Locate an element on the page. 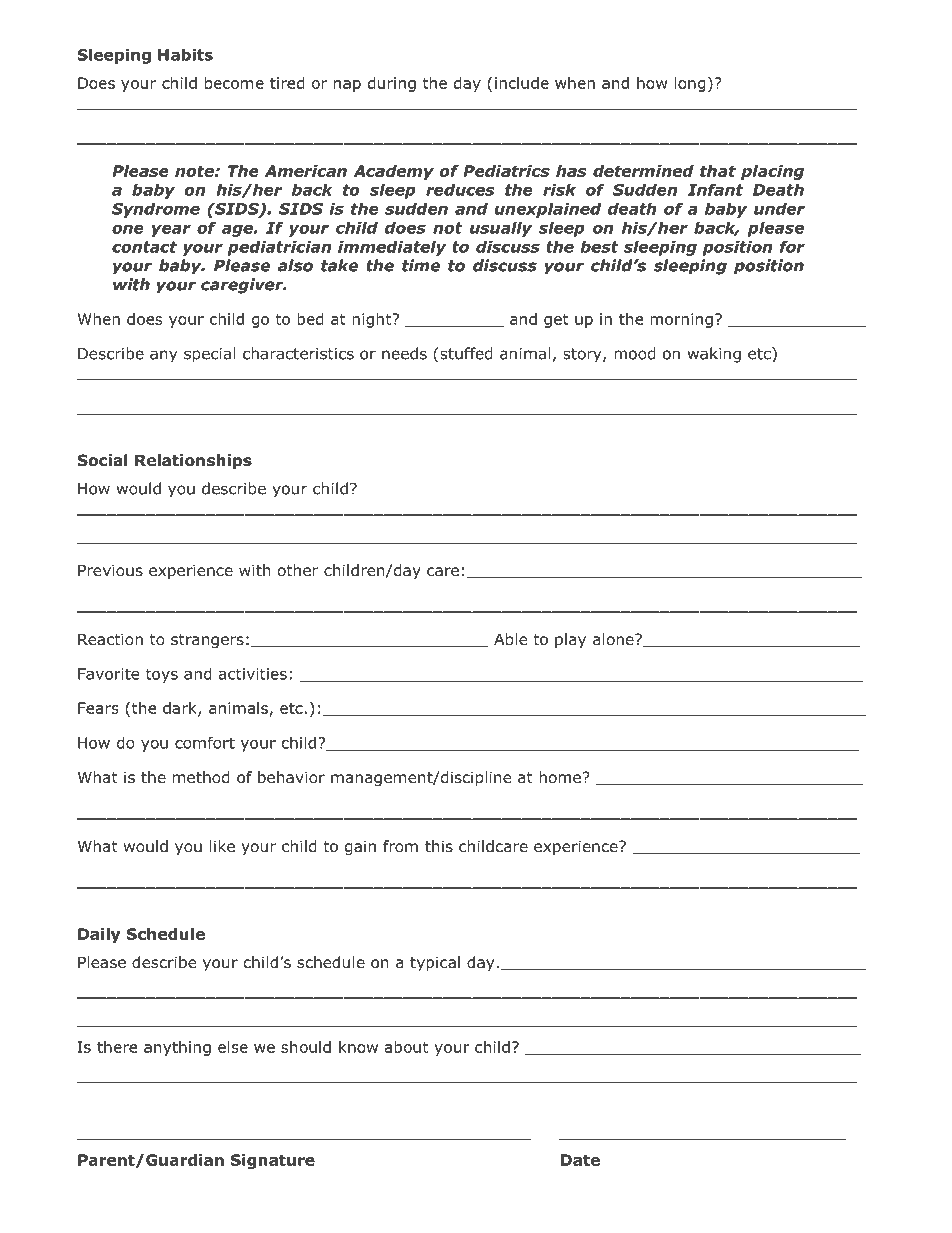  during is located at coordinates (392, 84).
